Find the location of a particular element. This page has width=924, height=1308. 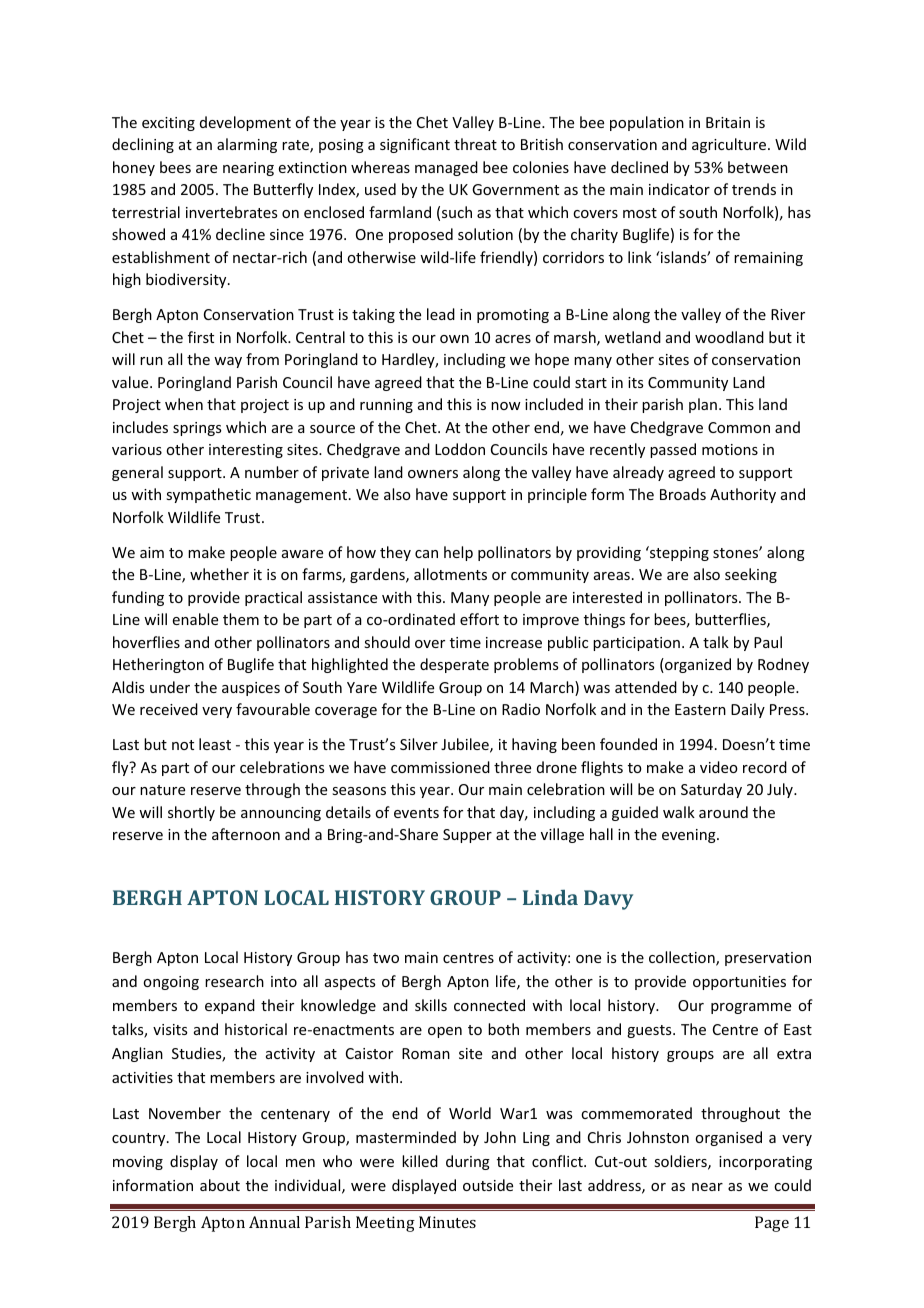

two is located at coordinates (386, 958).
